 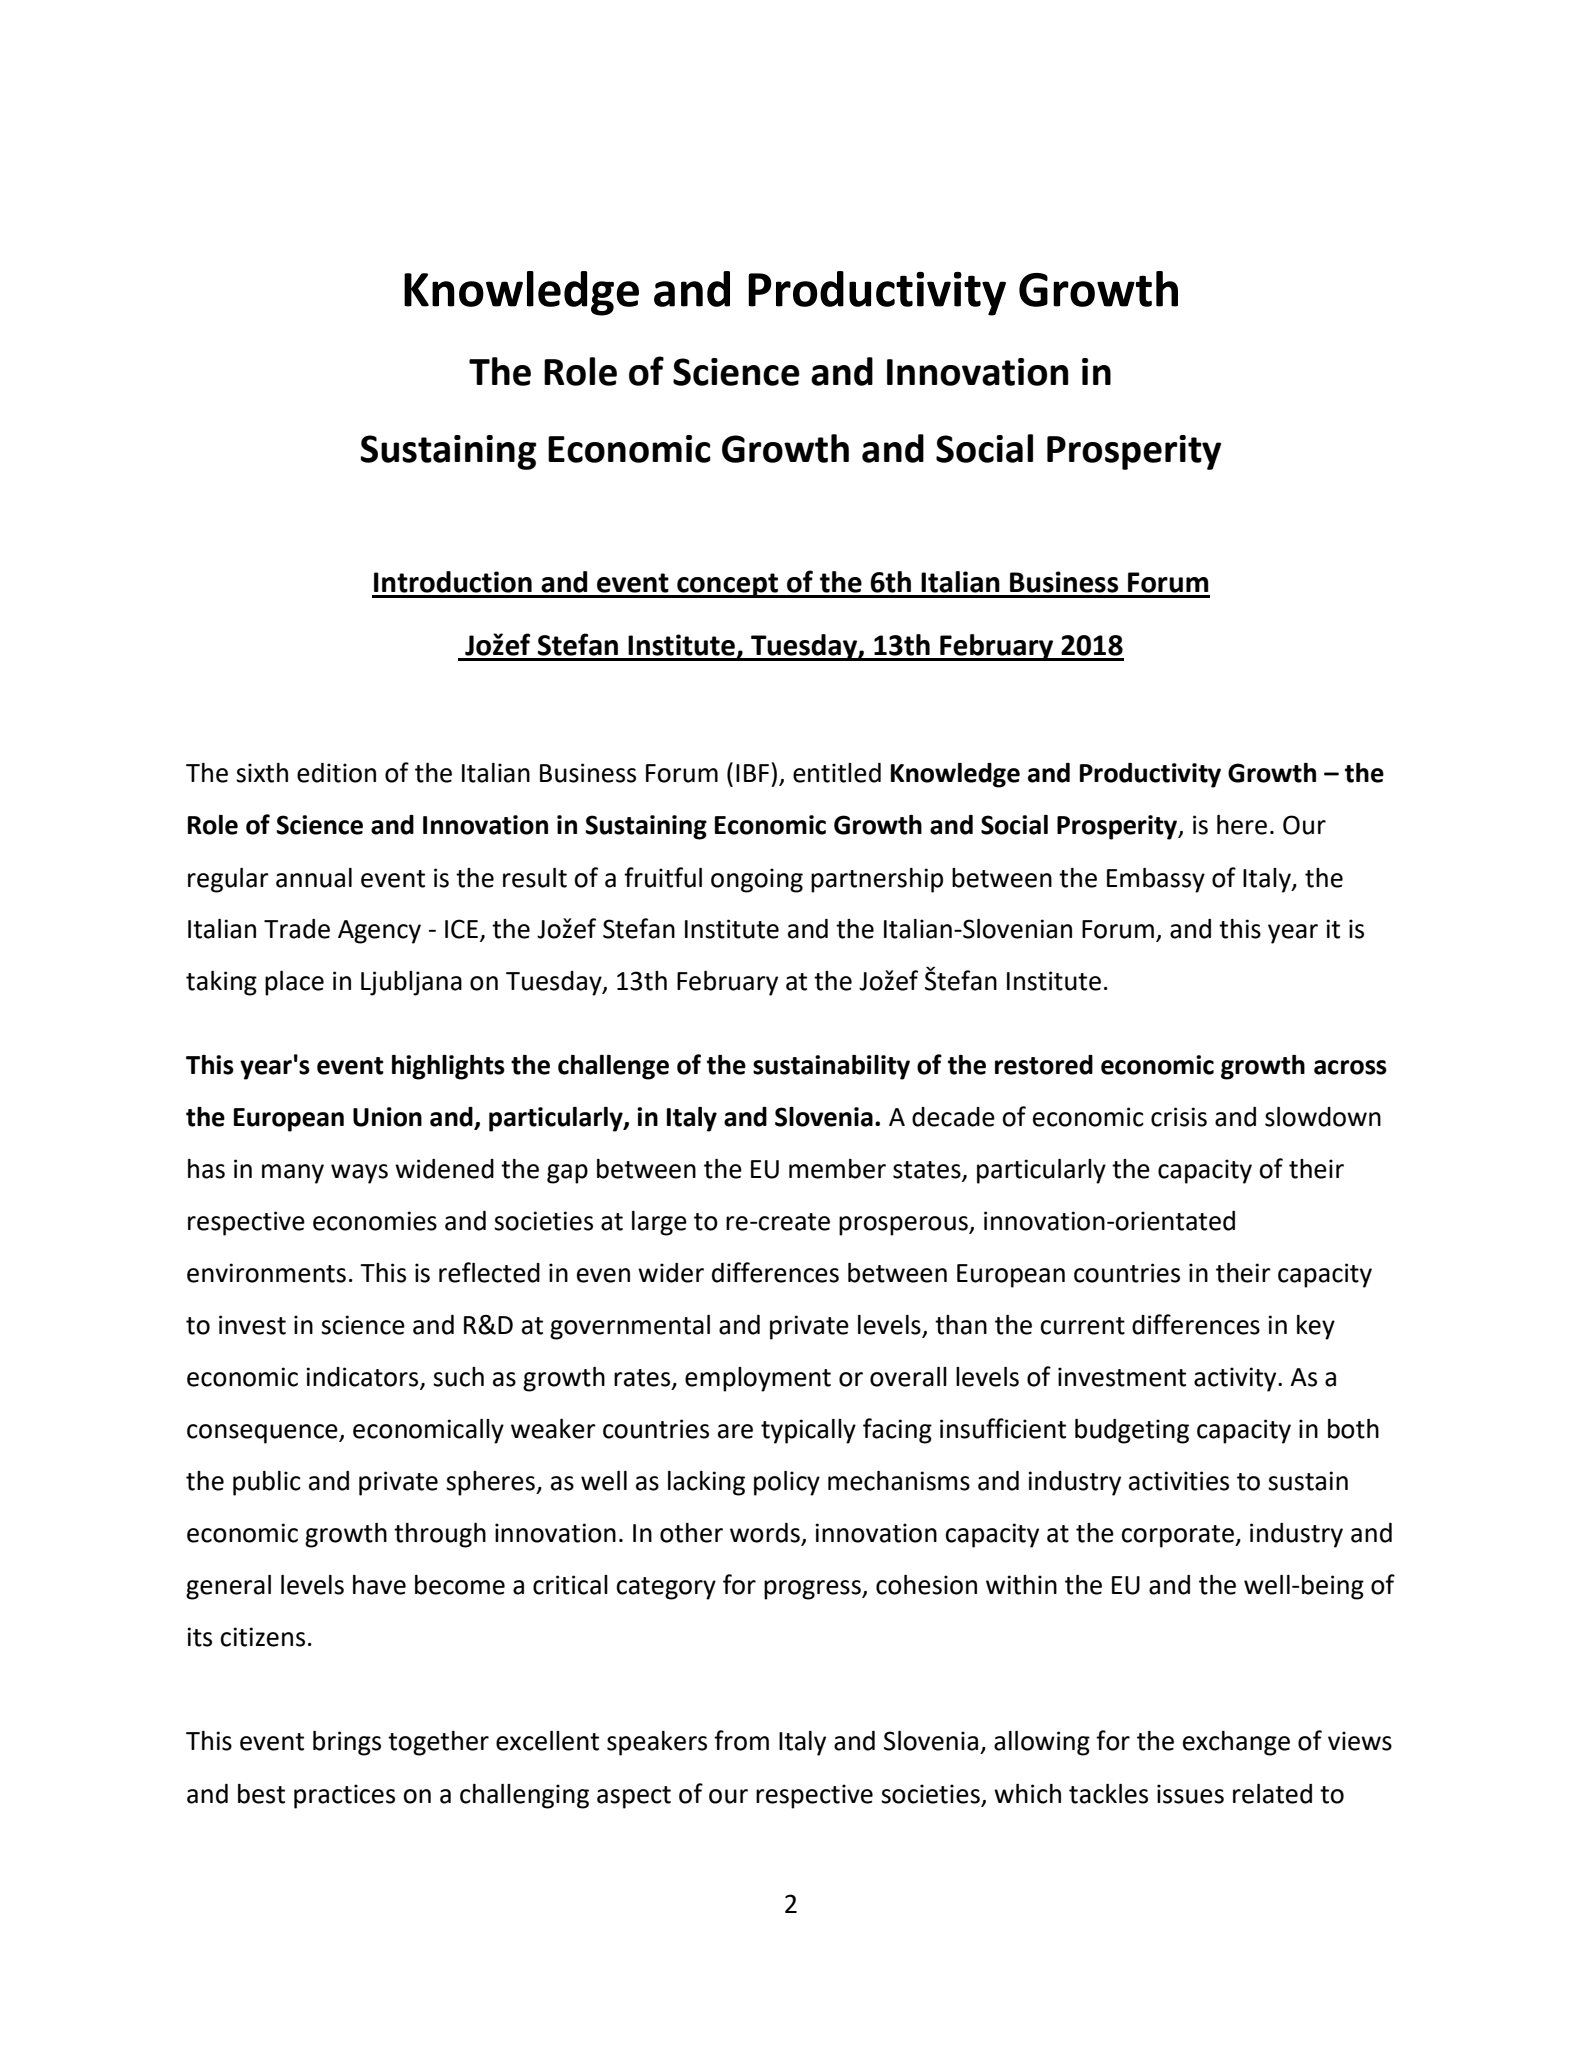 What do you see at coordinates (1156, 880) in the page?
I see `Embassy` at bounding box center [1156, 880].
